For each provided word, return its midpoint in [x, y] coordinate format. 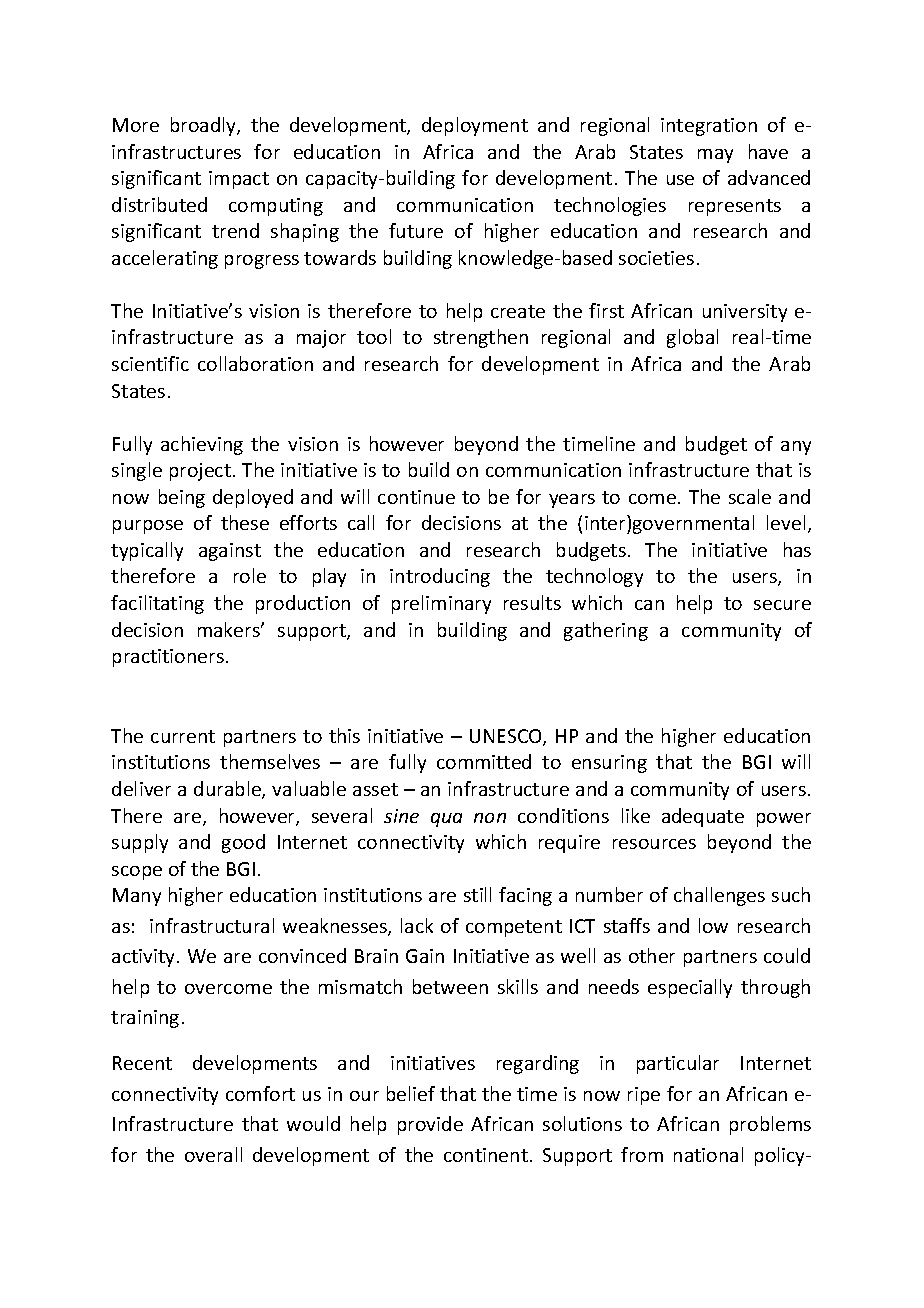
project [200, 472]
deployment [475, 126]
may [715, 156]
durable [228, 790]
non [490, 818]
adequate [703, 817]
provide [430, 1125]
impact [239, 180]
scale [750, 496]
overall [213, 1154]
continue [416, 497]
